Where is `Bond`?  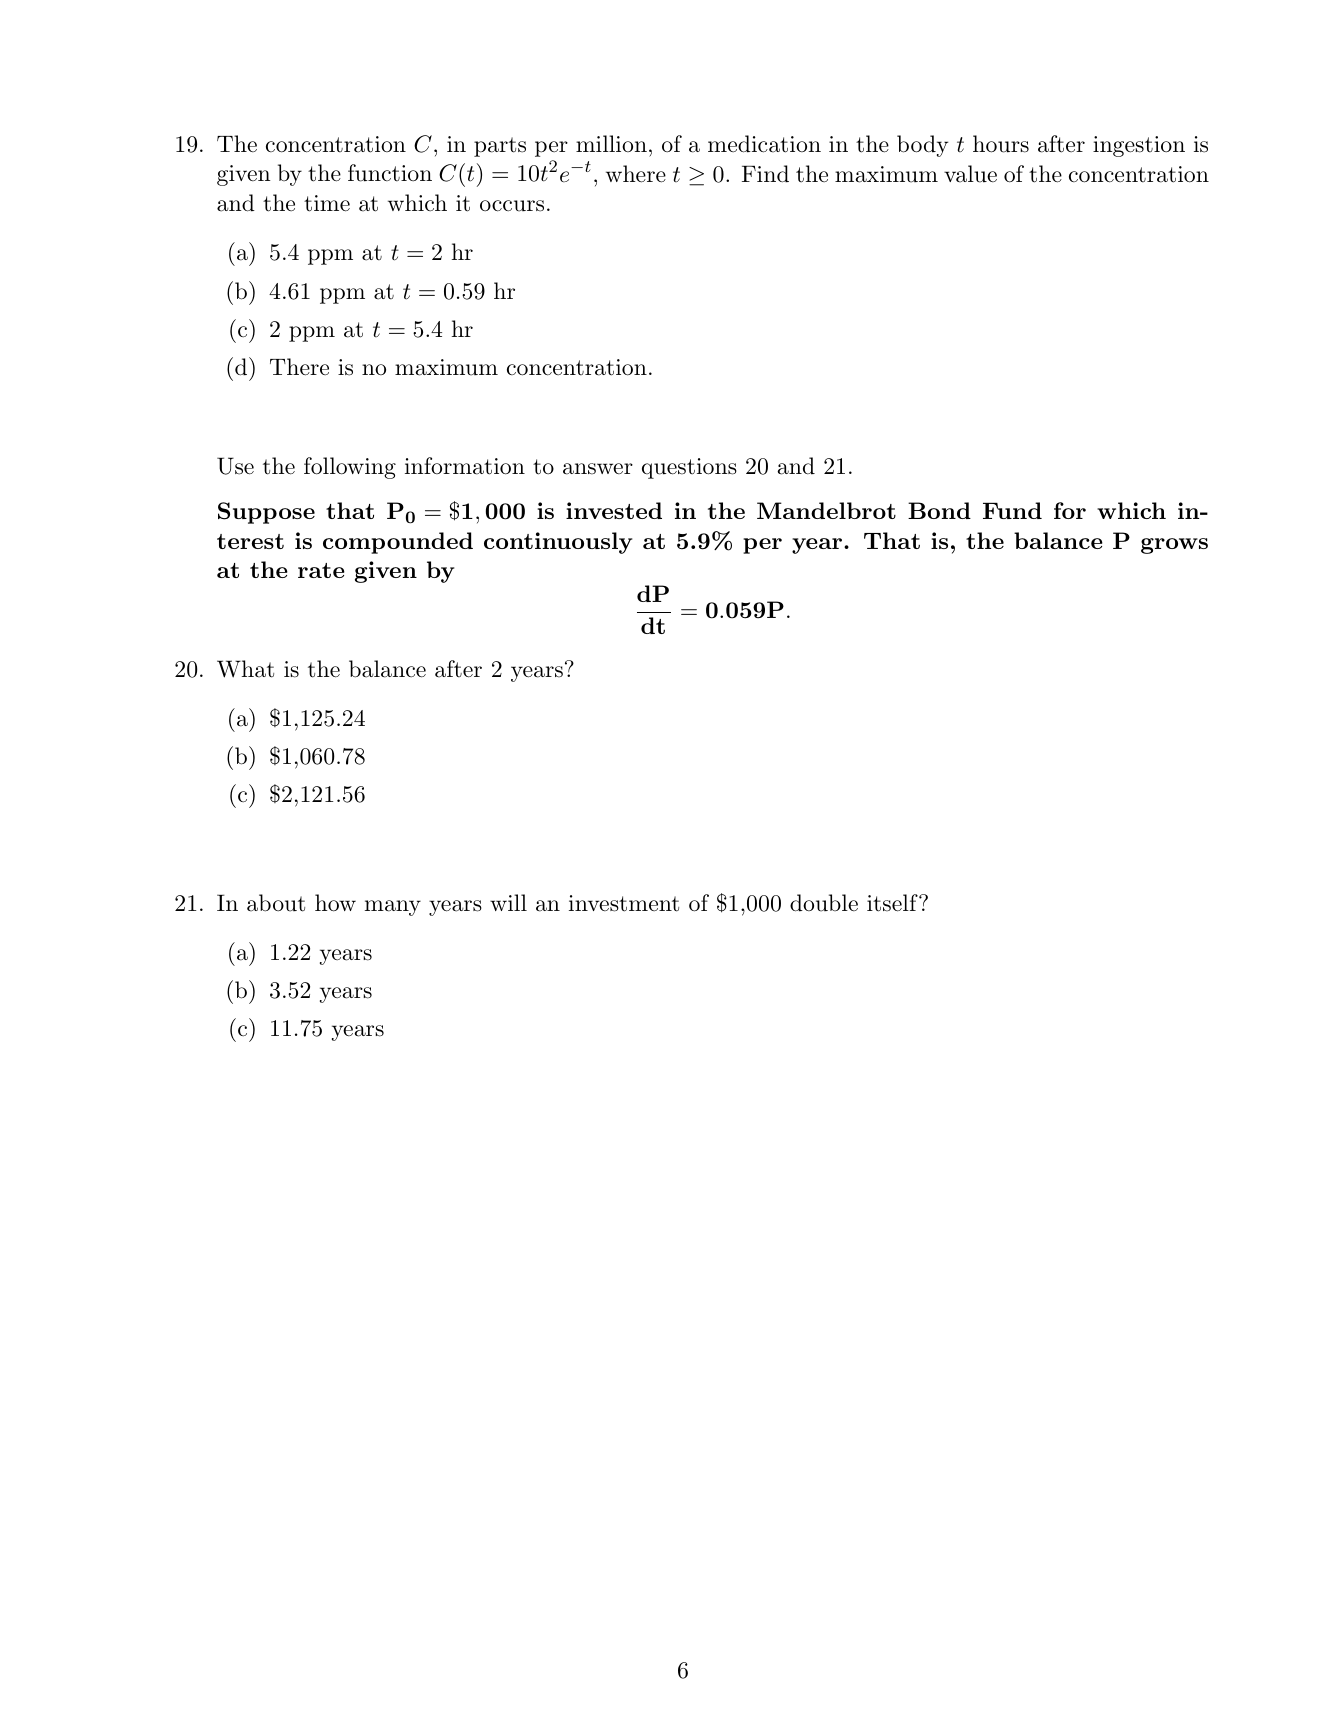 Bond is located at coordinates (939, 510).
